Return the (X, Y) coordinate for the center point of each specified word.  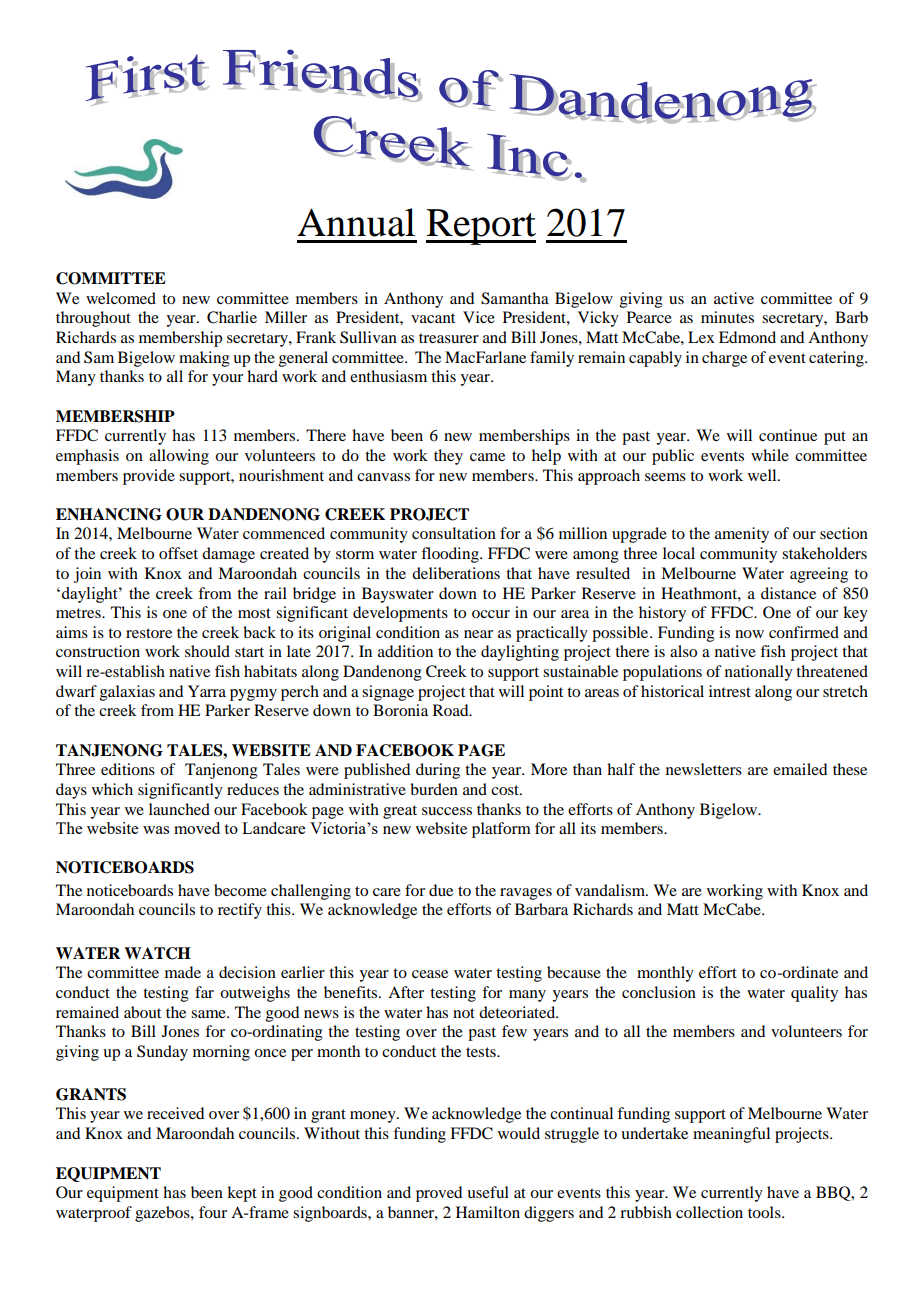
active (734, 298)
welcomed (121, 298)
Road (452, 710)
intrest (730, 691)
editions (128, 769)
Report (481, 227)
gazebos (163, 1214)
